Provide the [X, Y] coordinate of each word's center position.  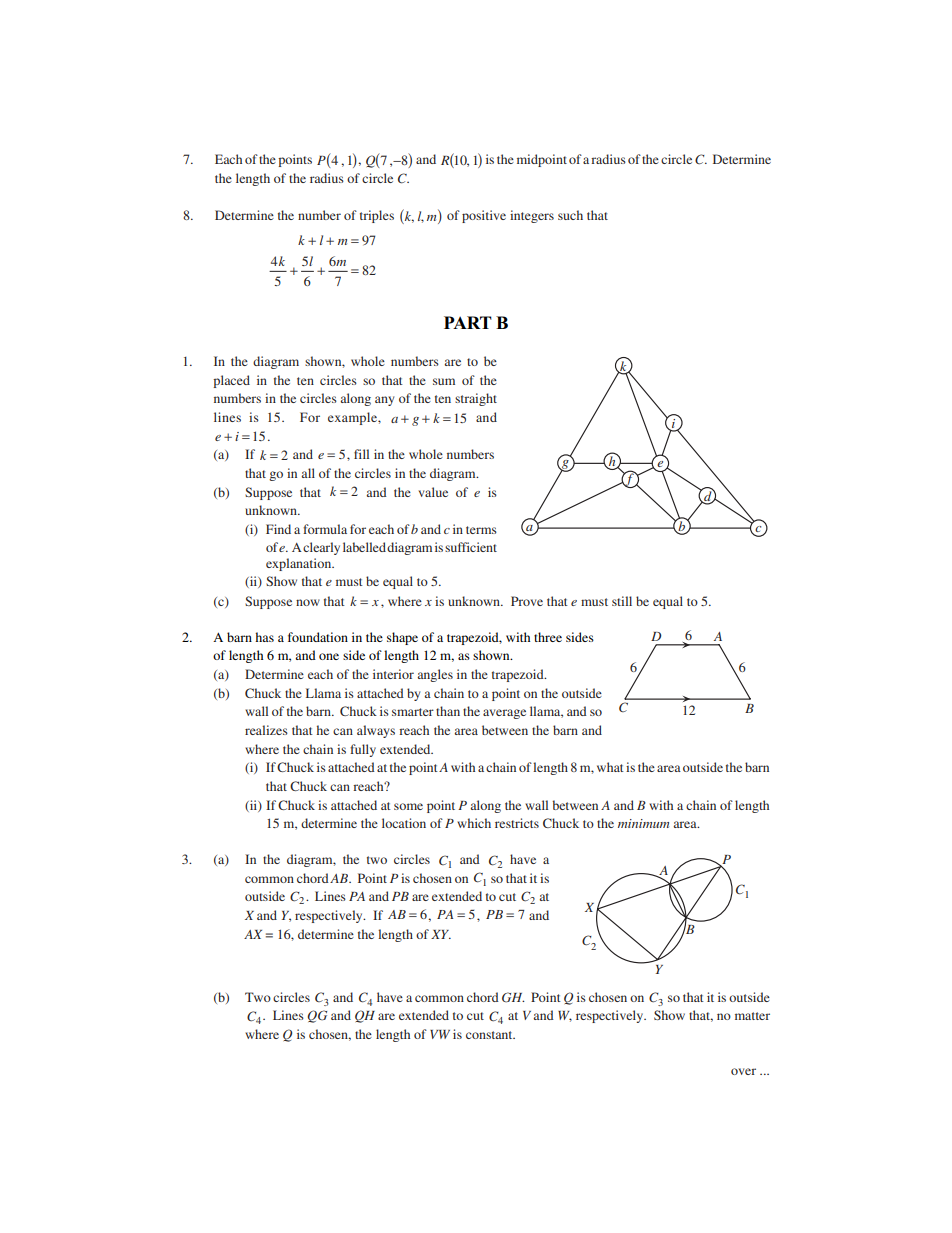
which [474, 823]
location [404, 823]
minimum [643, 823]
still [622, 601]
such [570, 215]
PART [468, 322]
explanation [300, 564]
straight [476, 399]
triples [377, 216]
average [504, 714]
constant [490, 1035]
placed [231, 381]
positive [484, 216]
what [610, 767]
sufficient [471, 547]
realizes [266, 730]
